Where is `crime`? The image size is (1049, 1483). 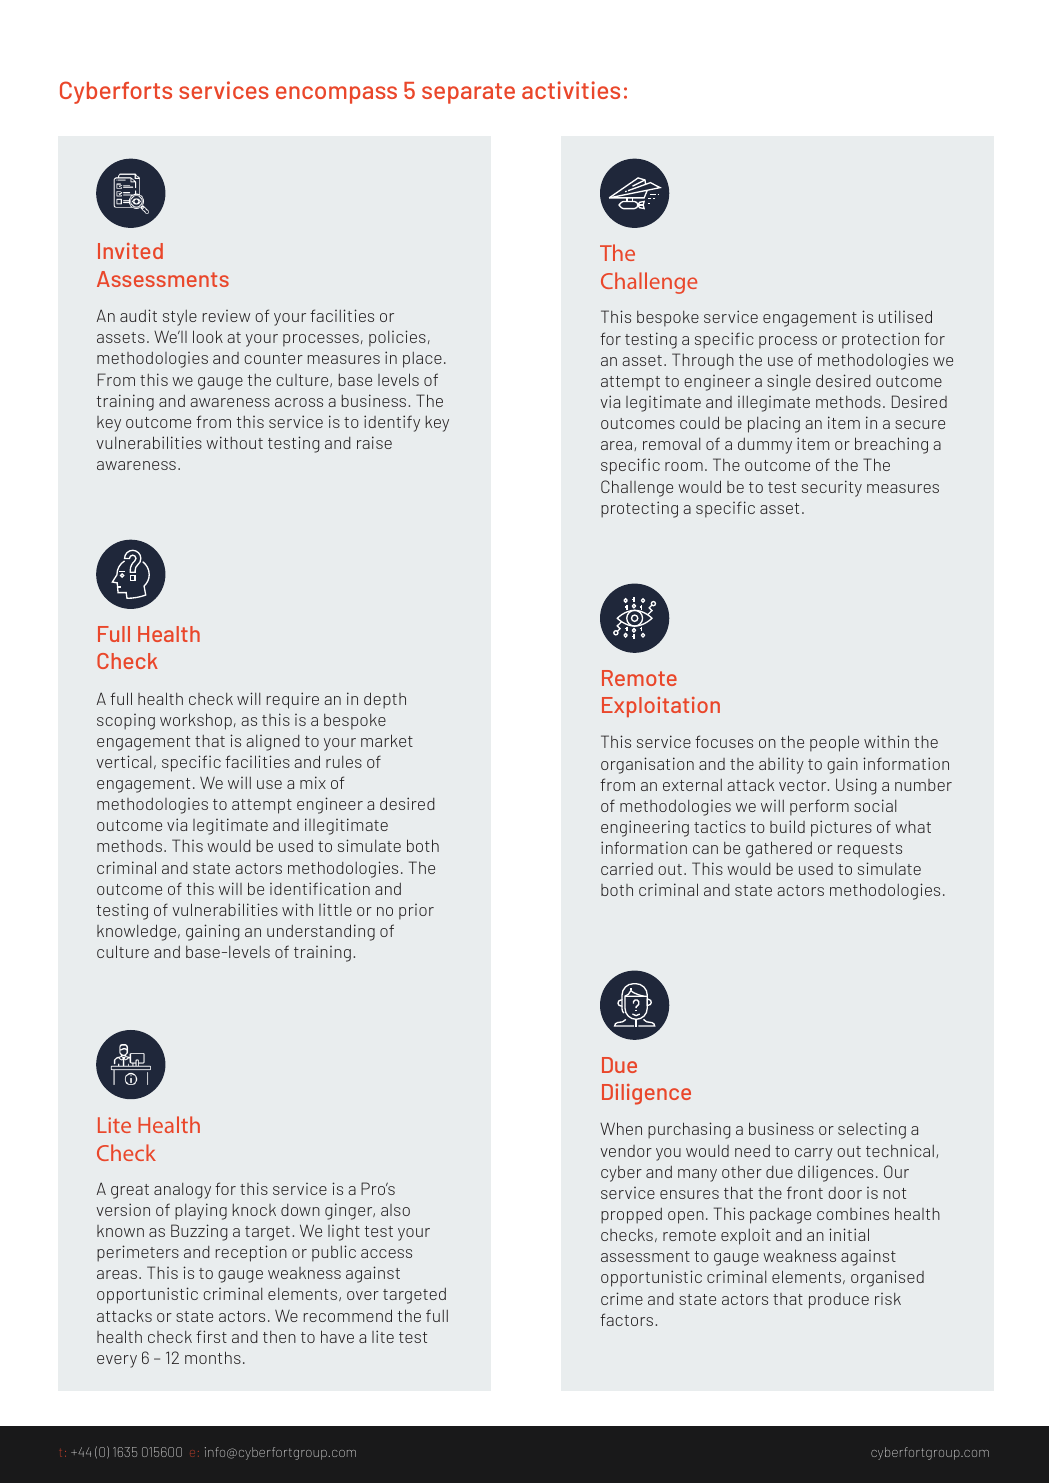
crime is located at coordinates (622, 1298).
